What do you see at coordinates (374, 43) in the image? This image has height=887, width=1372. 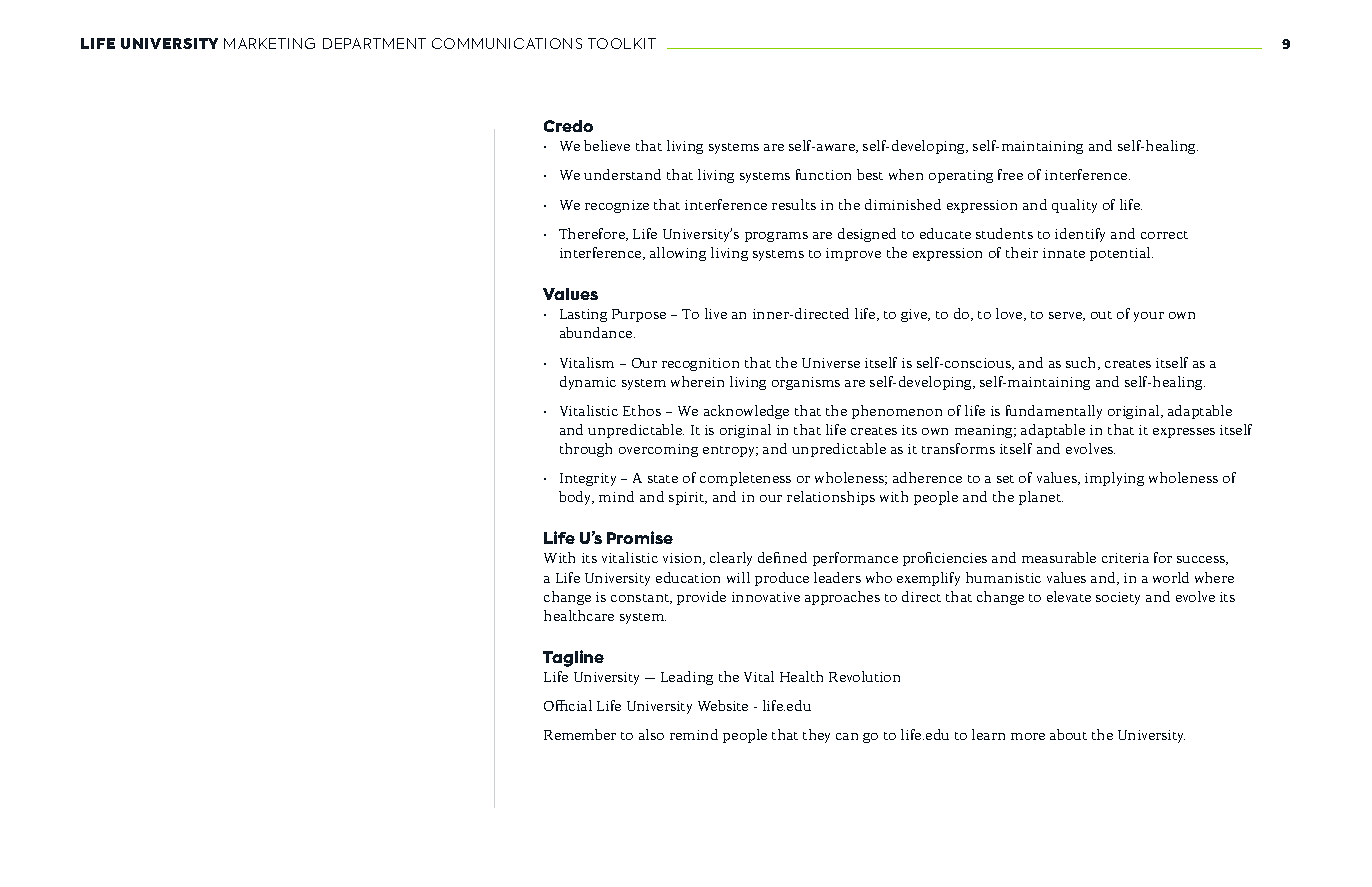 I see `DEPARTMENT` at bounding box center [374, 43].
